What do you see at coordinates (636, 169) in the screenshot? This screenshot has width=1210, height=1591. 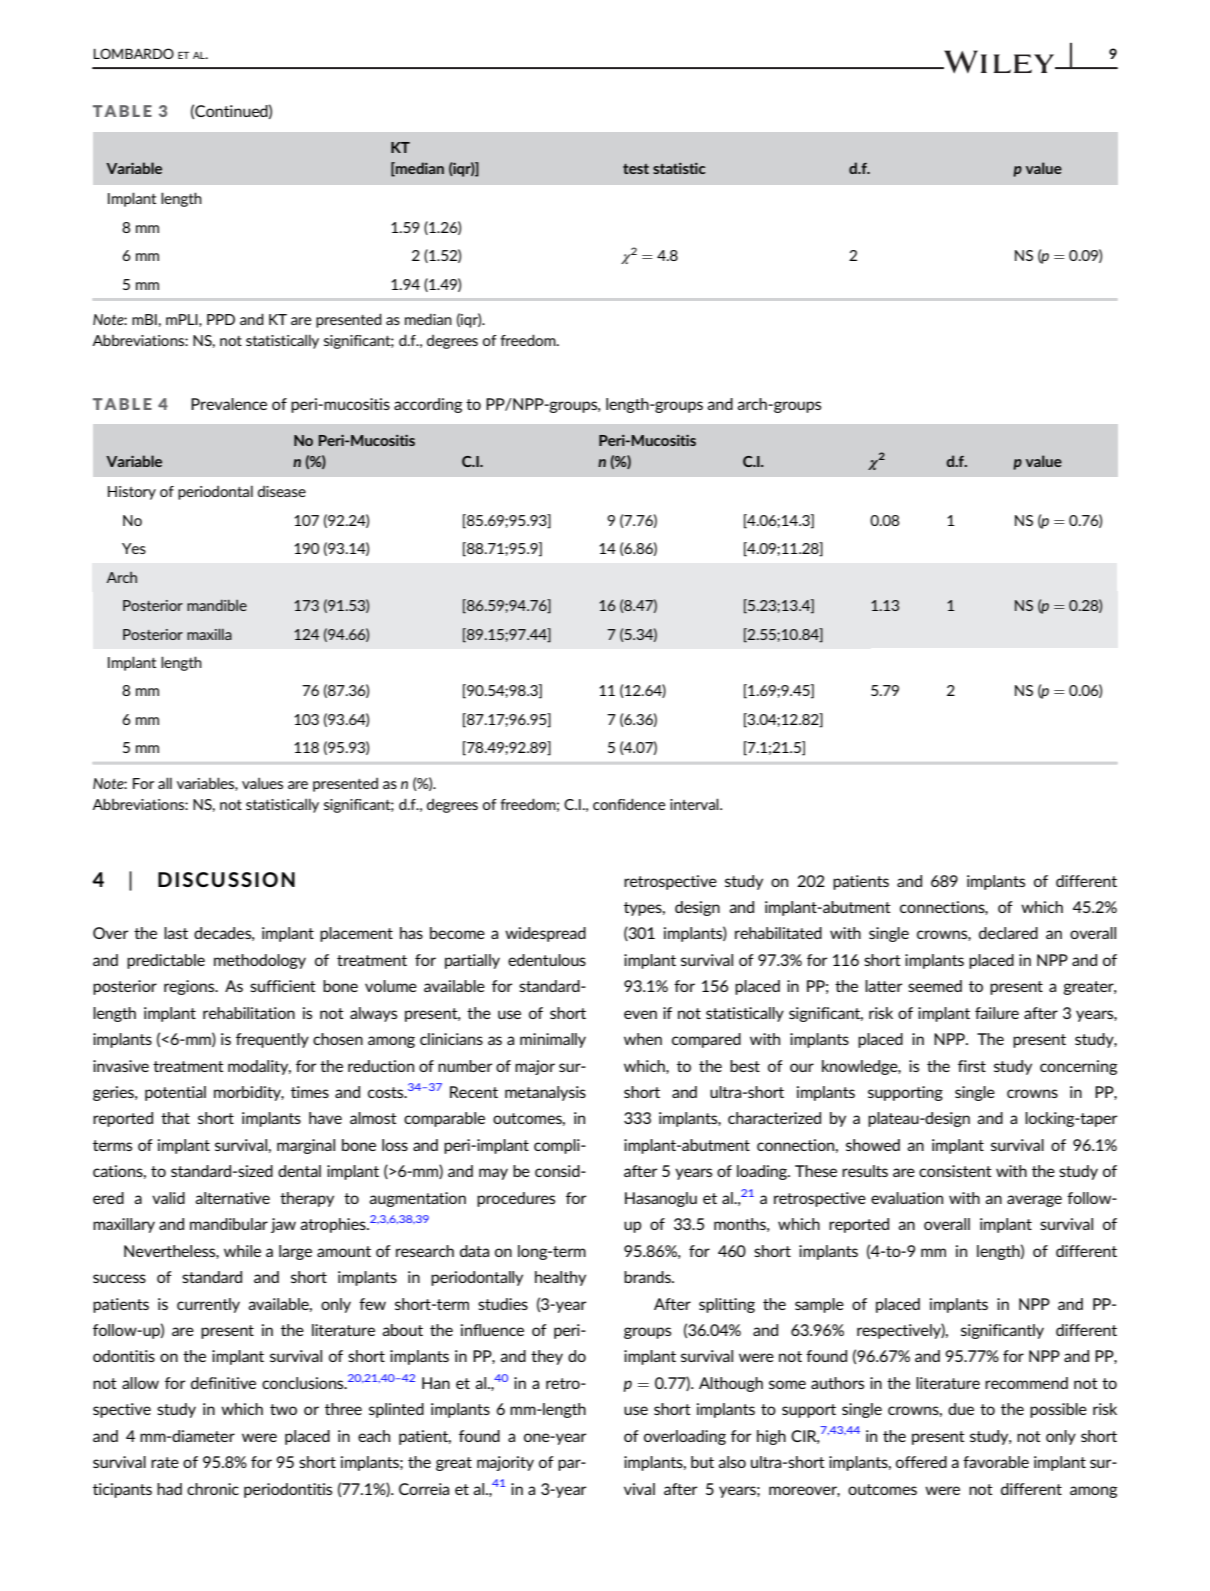 I see `test` at bounding box center [636, 169].
